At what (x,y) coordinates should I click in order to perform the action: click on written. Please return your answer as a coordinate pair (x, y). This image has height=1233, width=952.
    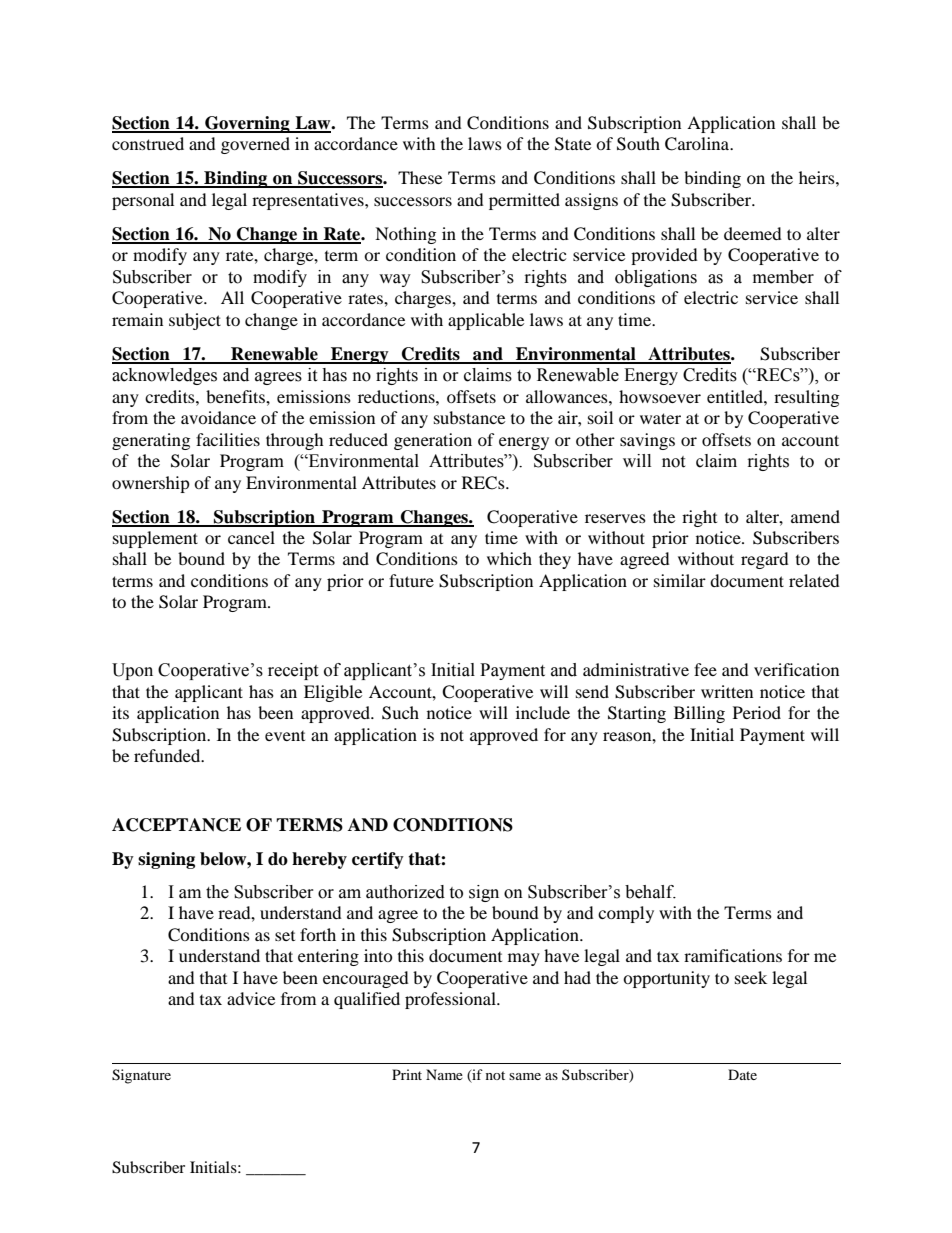
    Looking at the image, I should click on (727, 691).
